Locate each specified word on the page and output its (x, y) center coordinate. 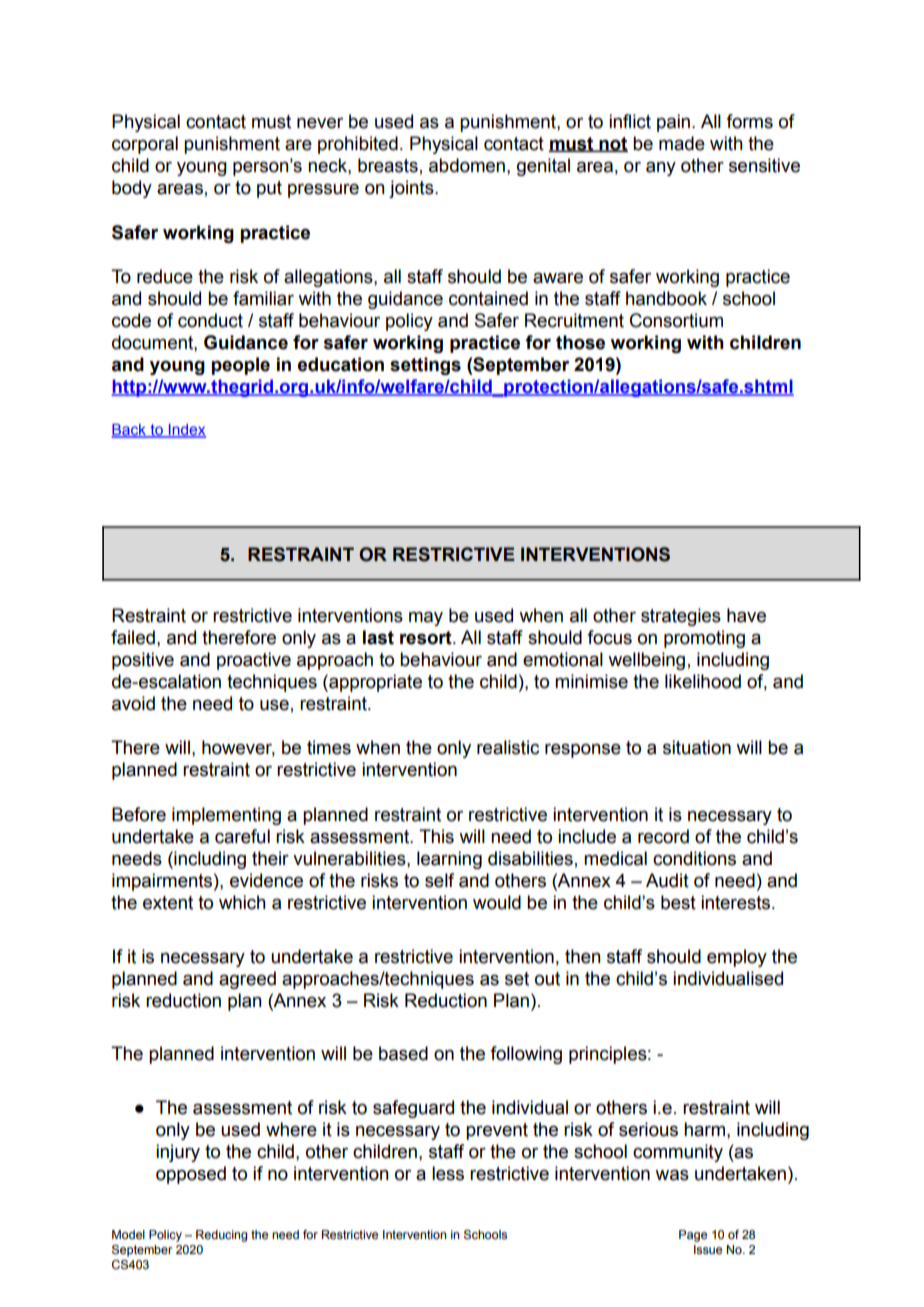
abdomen (467, 165)
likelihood (703, 681)
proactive (254, 661)
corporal (145, 145)
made (682, 143)
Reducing (221, 1236)
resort (427, 638)
